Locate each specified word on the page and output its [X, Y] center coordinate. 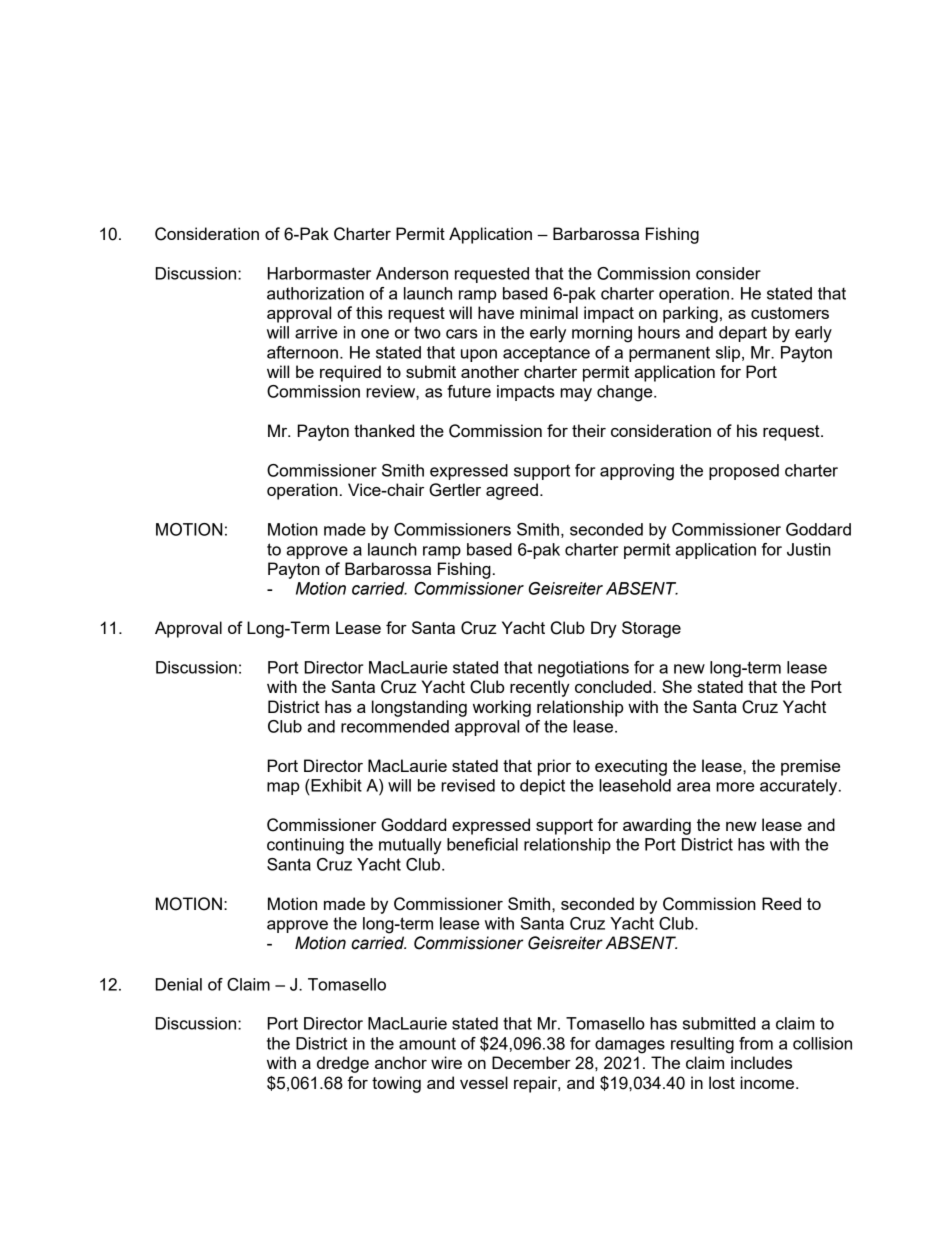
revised [468, 785]
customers [790, 313]
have [496, 312]
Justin [809, 549]
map [283, 788]
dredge [343, 1064]
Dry [604, 629]
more [735, 787]
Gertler [455, 490]
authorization [315, 293]
